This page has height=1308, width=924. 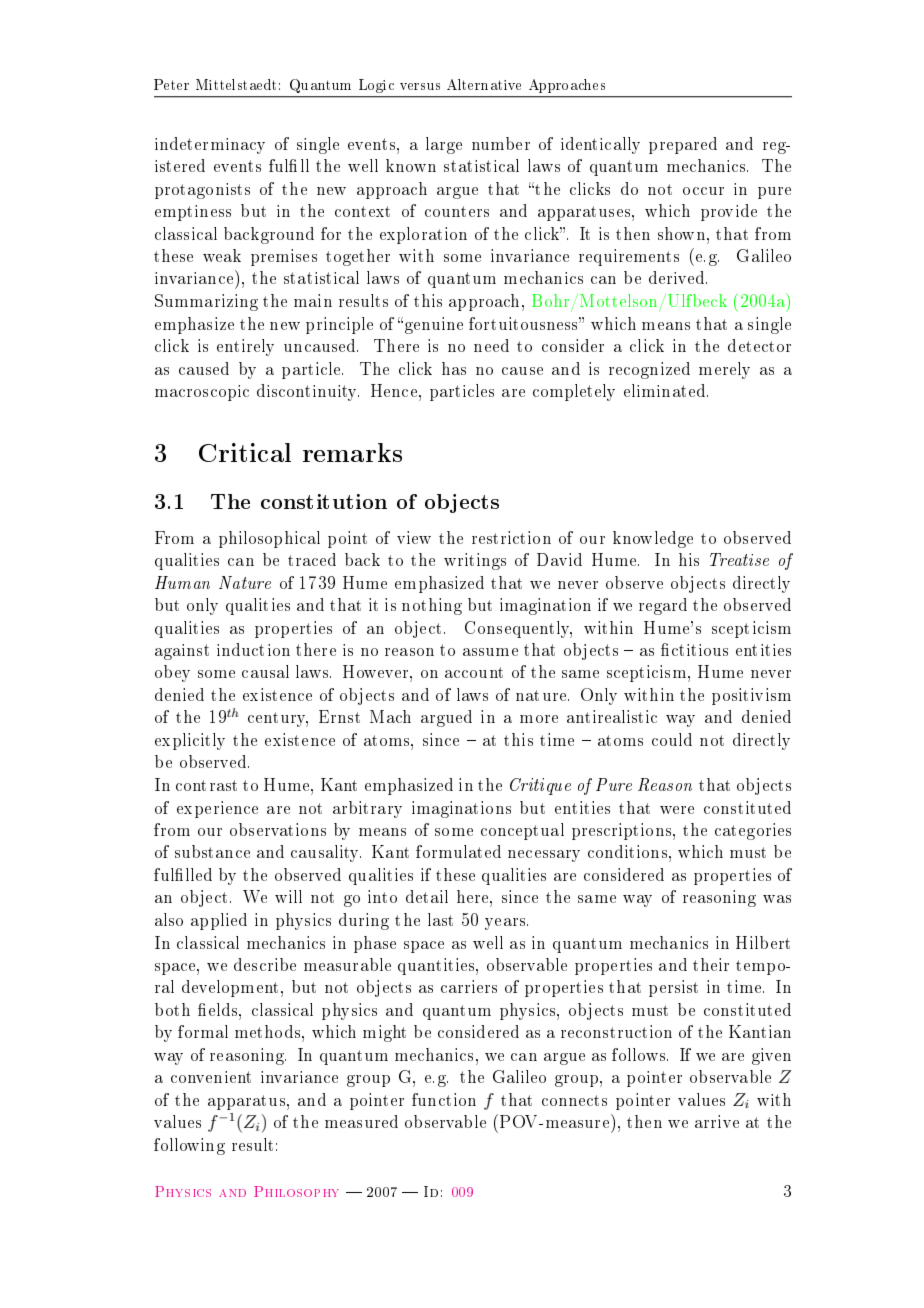 What do you see at coordinates (666, 390) in the page?
I see `eliminated` at bounding box center [666, 390].
